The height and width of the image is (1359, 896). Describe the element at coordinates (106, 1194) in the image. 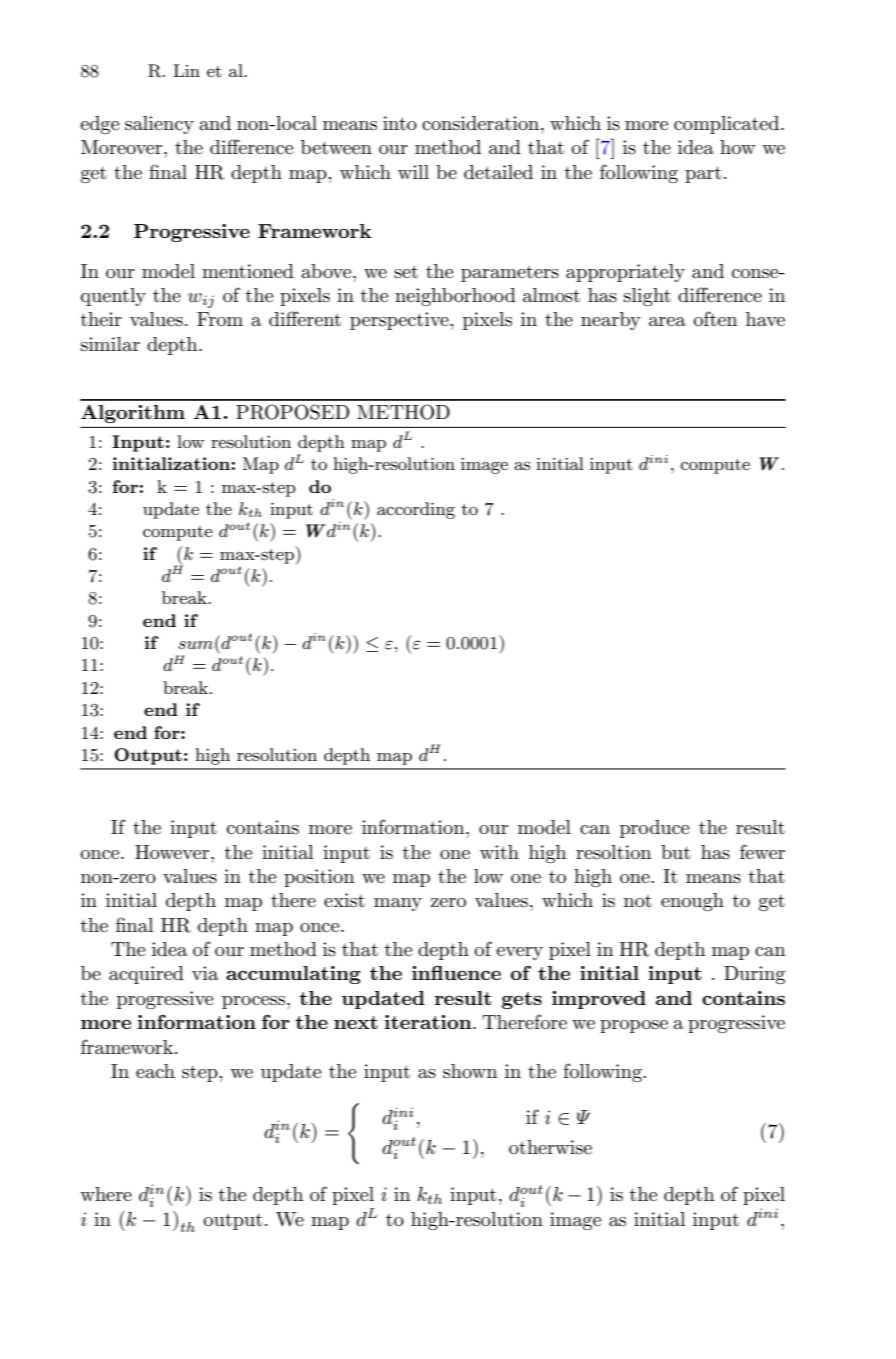

I see `where` at that location.
